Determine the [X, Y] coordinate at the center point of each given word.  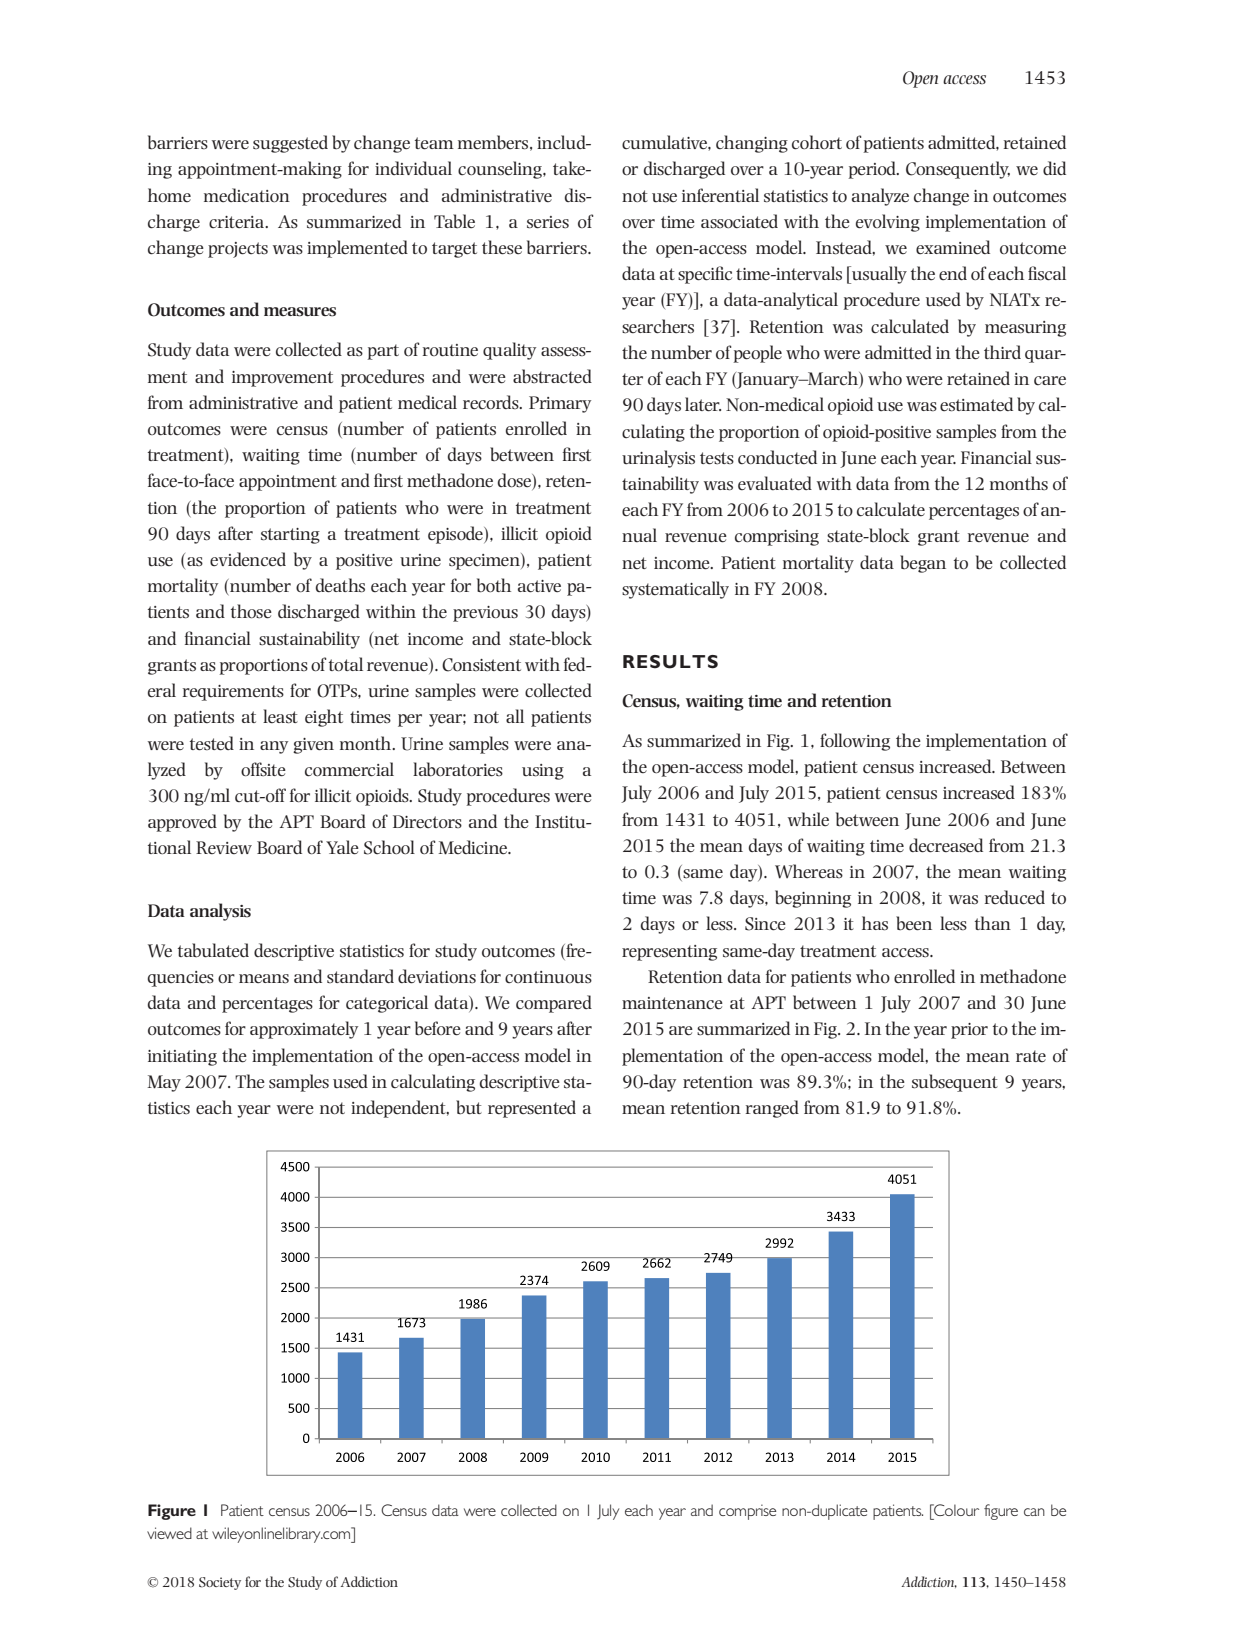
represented [532, 1109]
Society [220, 1583]
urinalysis [658, 459]
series [548, 222]
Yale [342, 847]
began [923, 564]
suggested [290, 144]
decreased [946, 845]
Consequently [958, 170]
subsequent [955, 1083]
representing [669, 953]
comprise [747, 1512]
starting [290, 536]
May [164, 1083]
